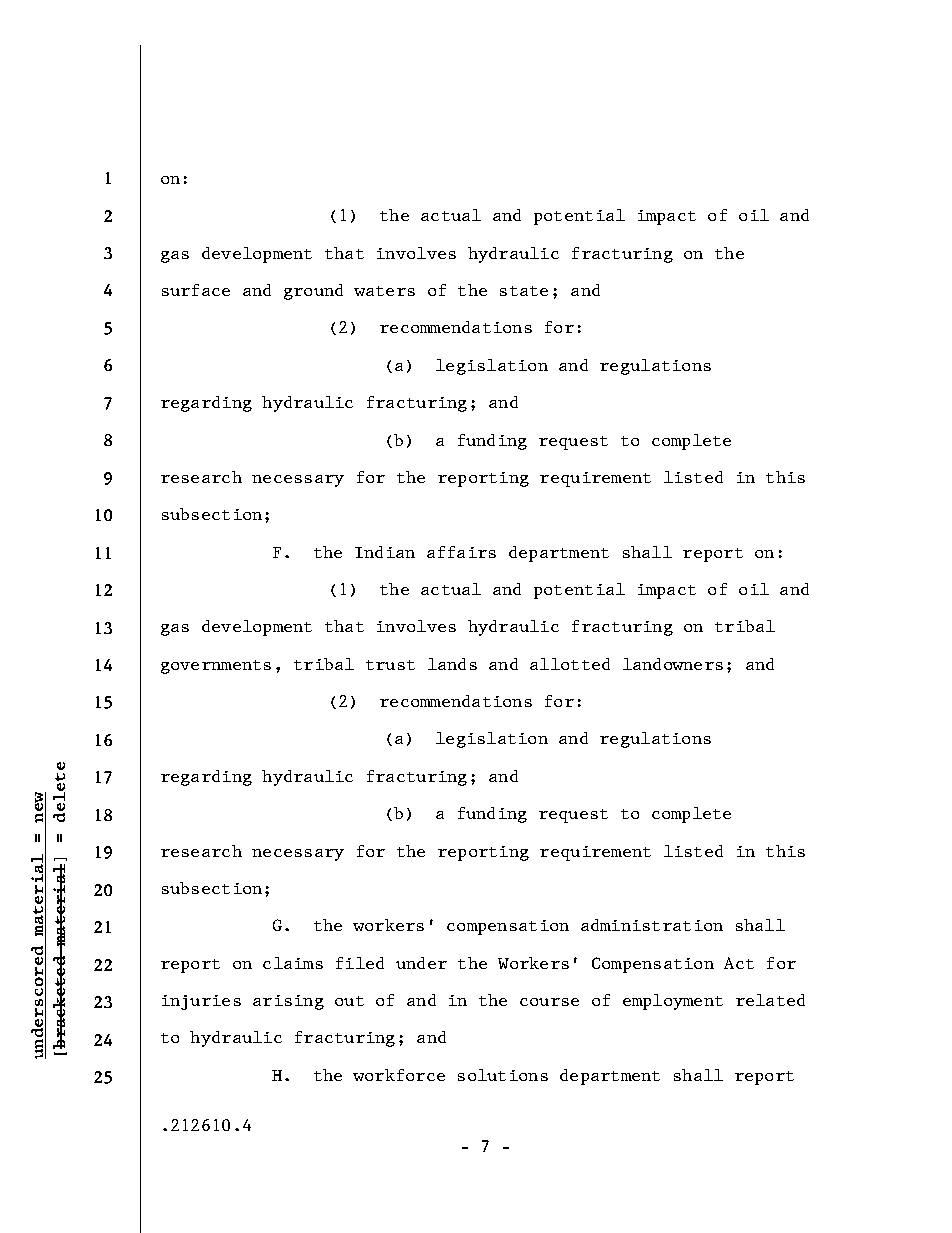 The width and height of the screenshot is (952, 1233). Describe the element at coordinates (313, 292) in the screenshot. I see `ground` at that location.
